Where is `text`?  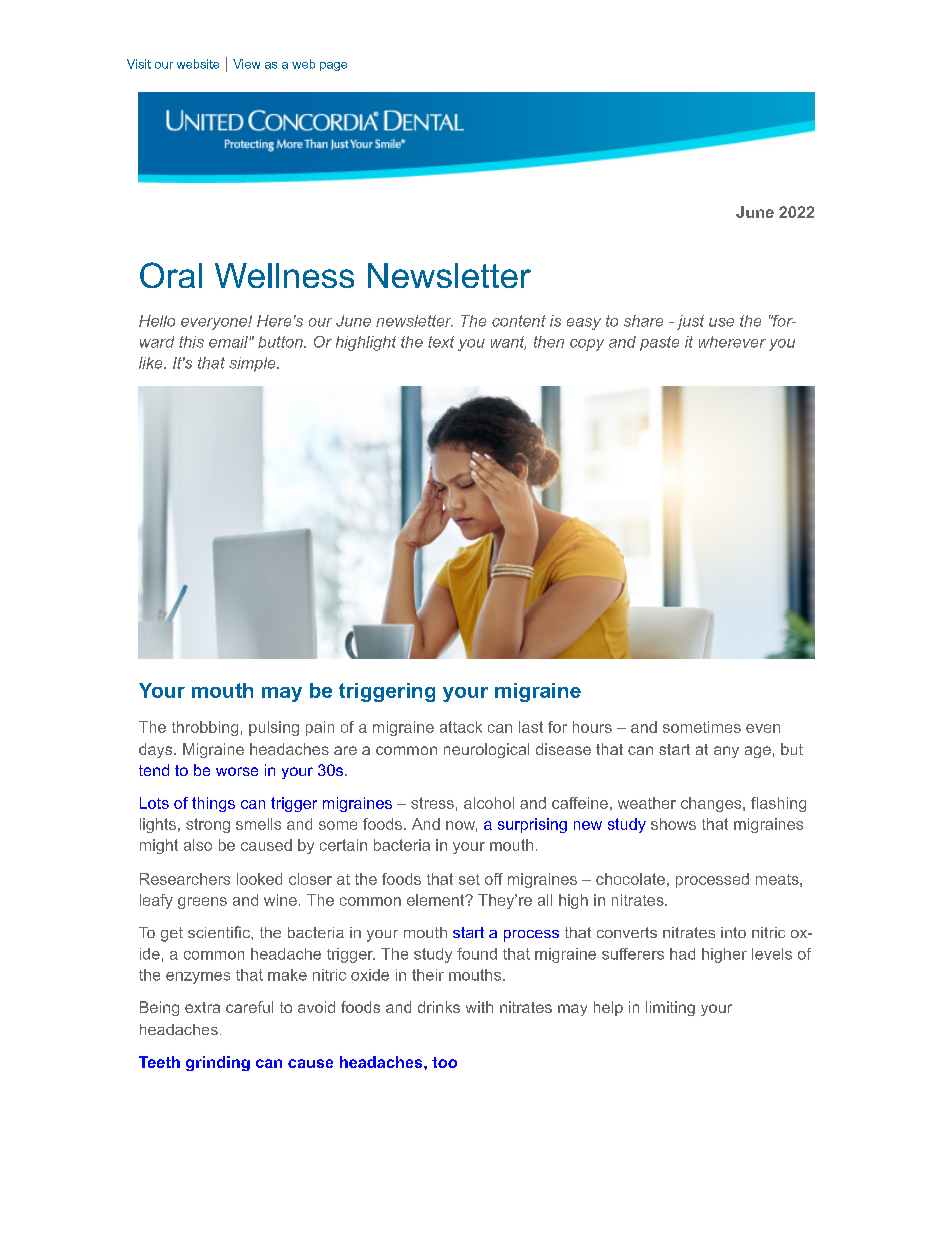 text is located at coordinates (441, 342).
